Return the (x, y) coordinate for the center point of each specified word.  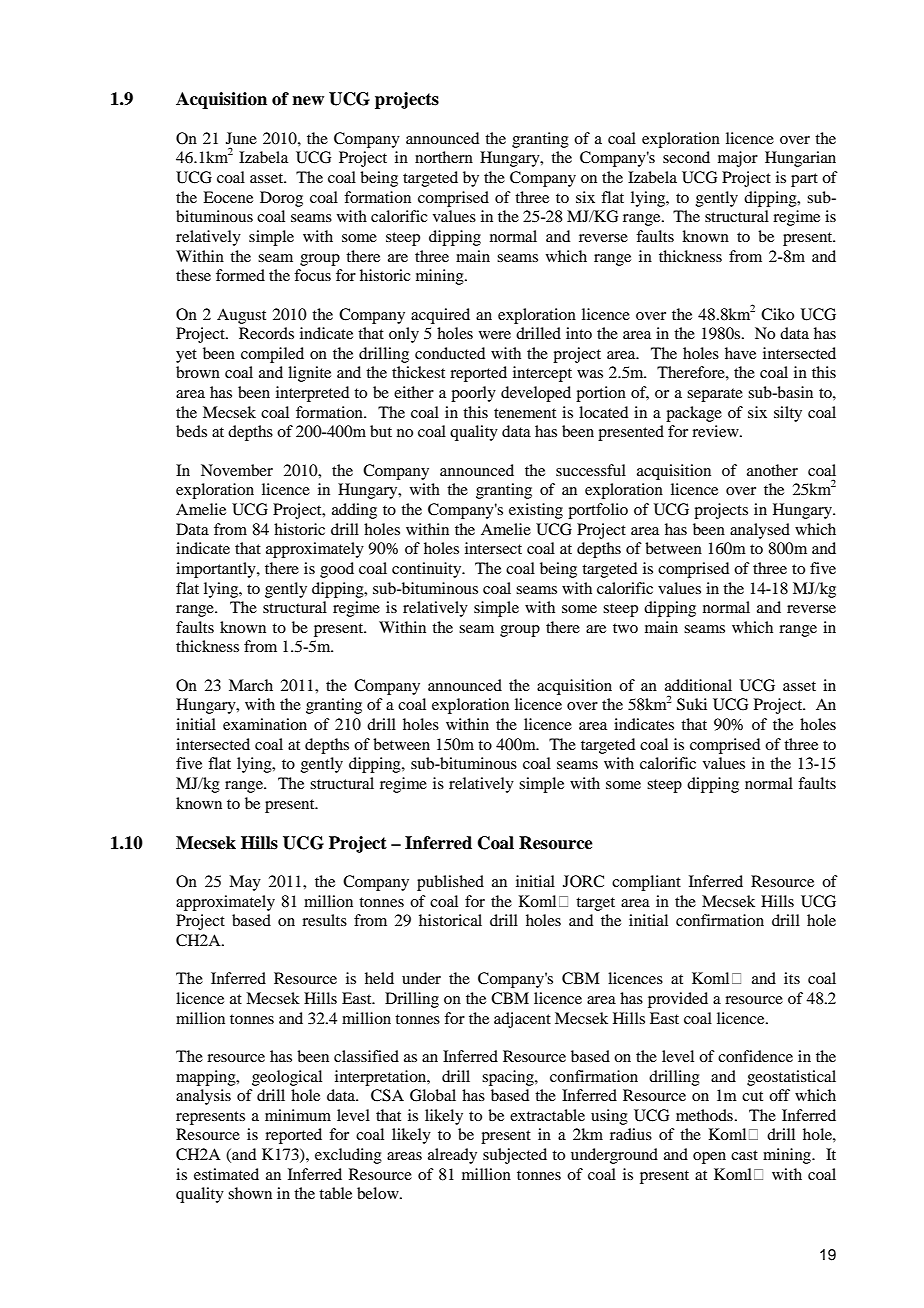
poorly (473, 394)
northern (444, 157)
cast (744, 1155)
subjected (515, 1156)
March (251, 685)
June (241, 138)
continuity (428, 570)
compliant (646, 883)
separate (715, 395)
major (738, 159)
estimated (226, 1174)
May (245, 883)
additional (698, 685)
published (450, 883)
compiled (272, 355)
